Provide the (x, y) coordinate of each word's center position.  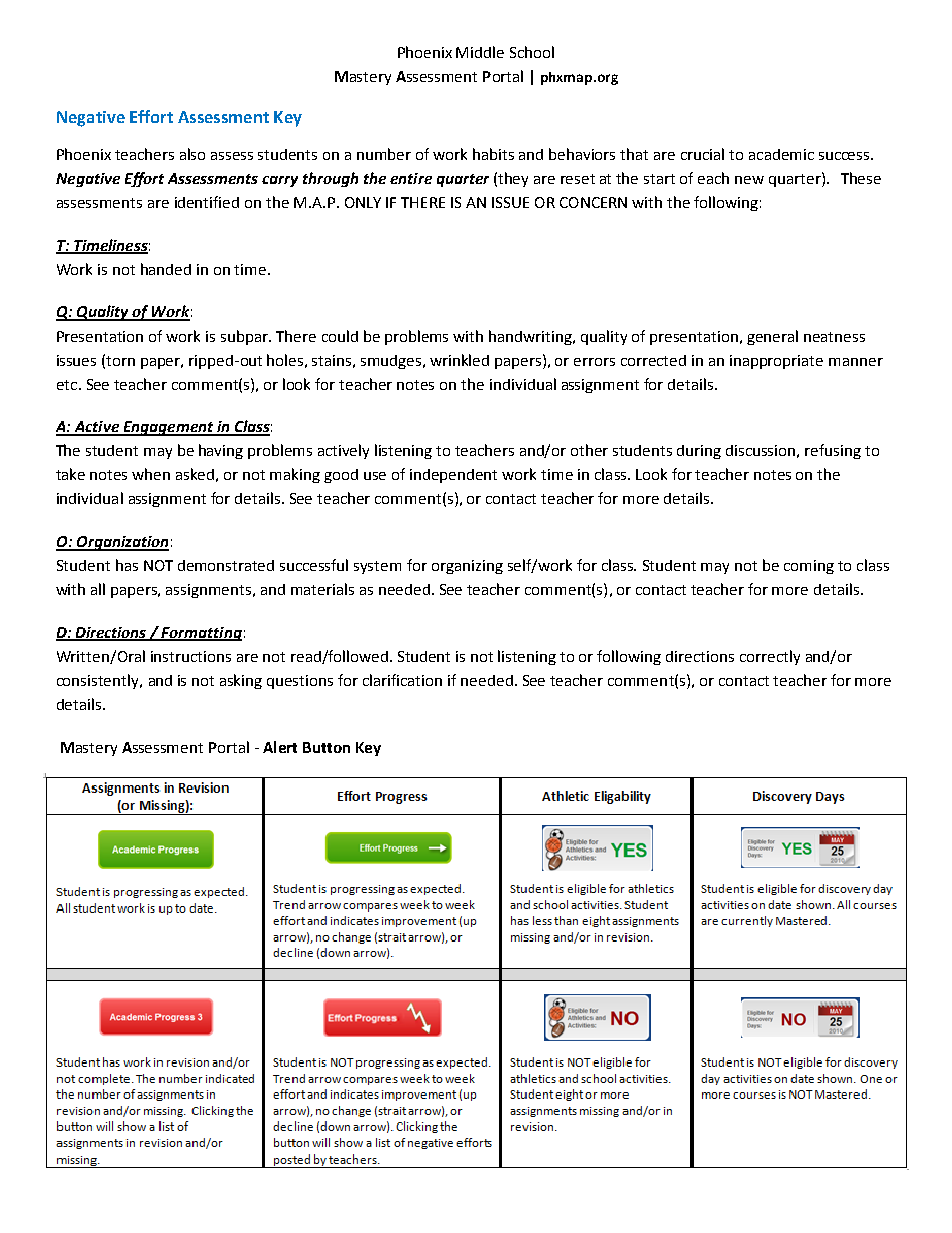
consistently (99, 681)
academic (781, 154)
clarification (402, 680)
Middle (480, 52)
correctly (770, 657)
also (192, 154)
